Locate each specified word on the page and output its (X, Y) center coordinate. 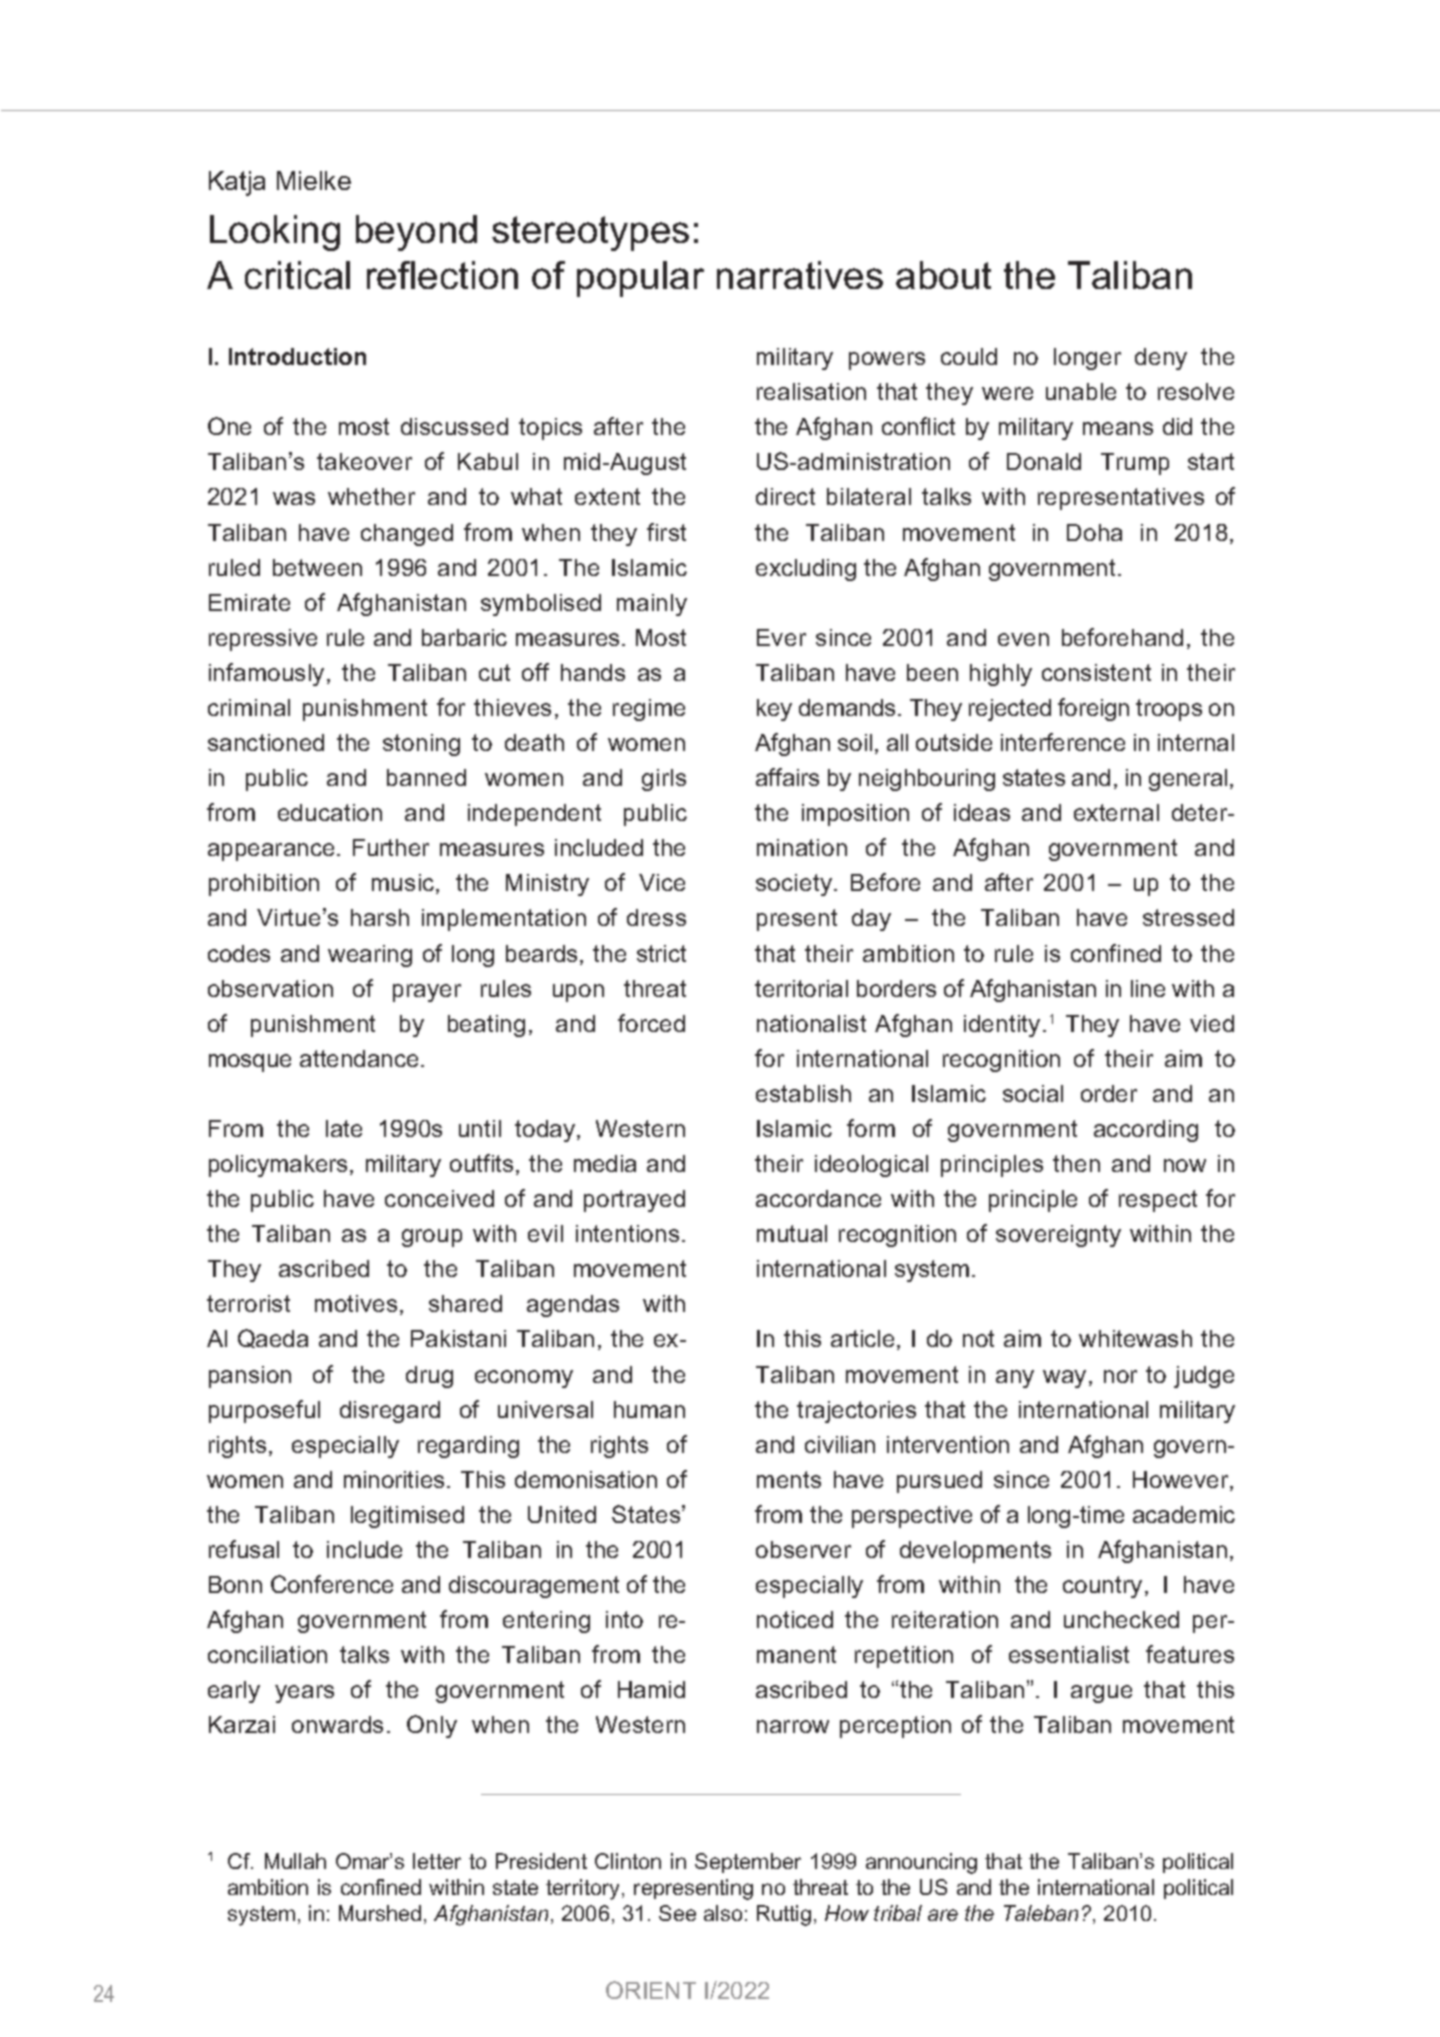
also (723, 1913)
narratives (800, 275)
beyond (416, 233)
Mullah (295, 1861)
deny (1161, 359)
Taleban (1041, 1913)
